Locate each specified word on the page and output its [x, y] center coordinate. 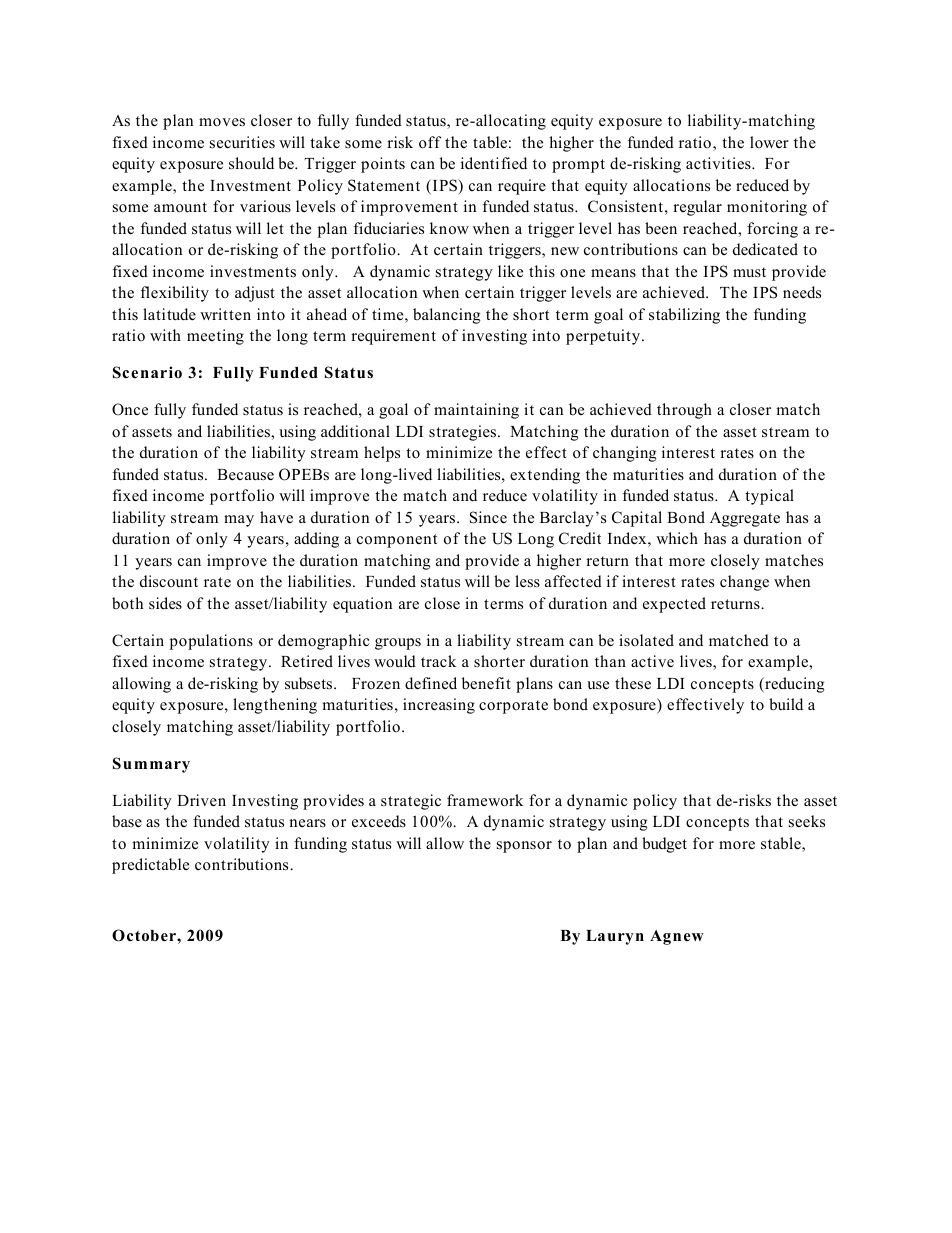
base [127, 821]
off [430, 142]
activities [719, 163]
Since [488, 517]
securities [242, 142]
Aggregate [745, 519]
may [239, 521]
